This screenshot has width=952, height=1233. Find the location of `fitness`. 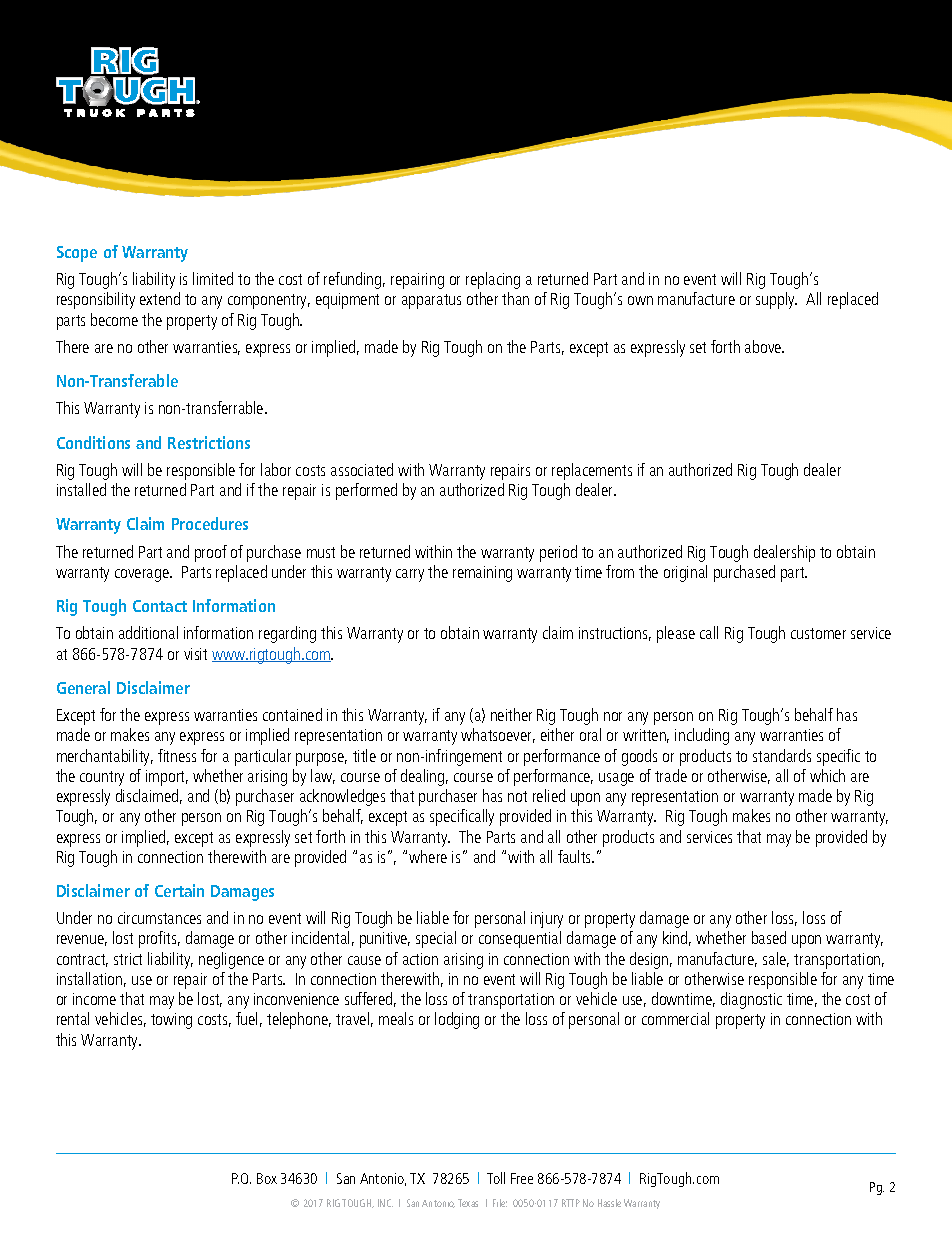

fitness is located at coordinates (177, 755).
